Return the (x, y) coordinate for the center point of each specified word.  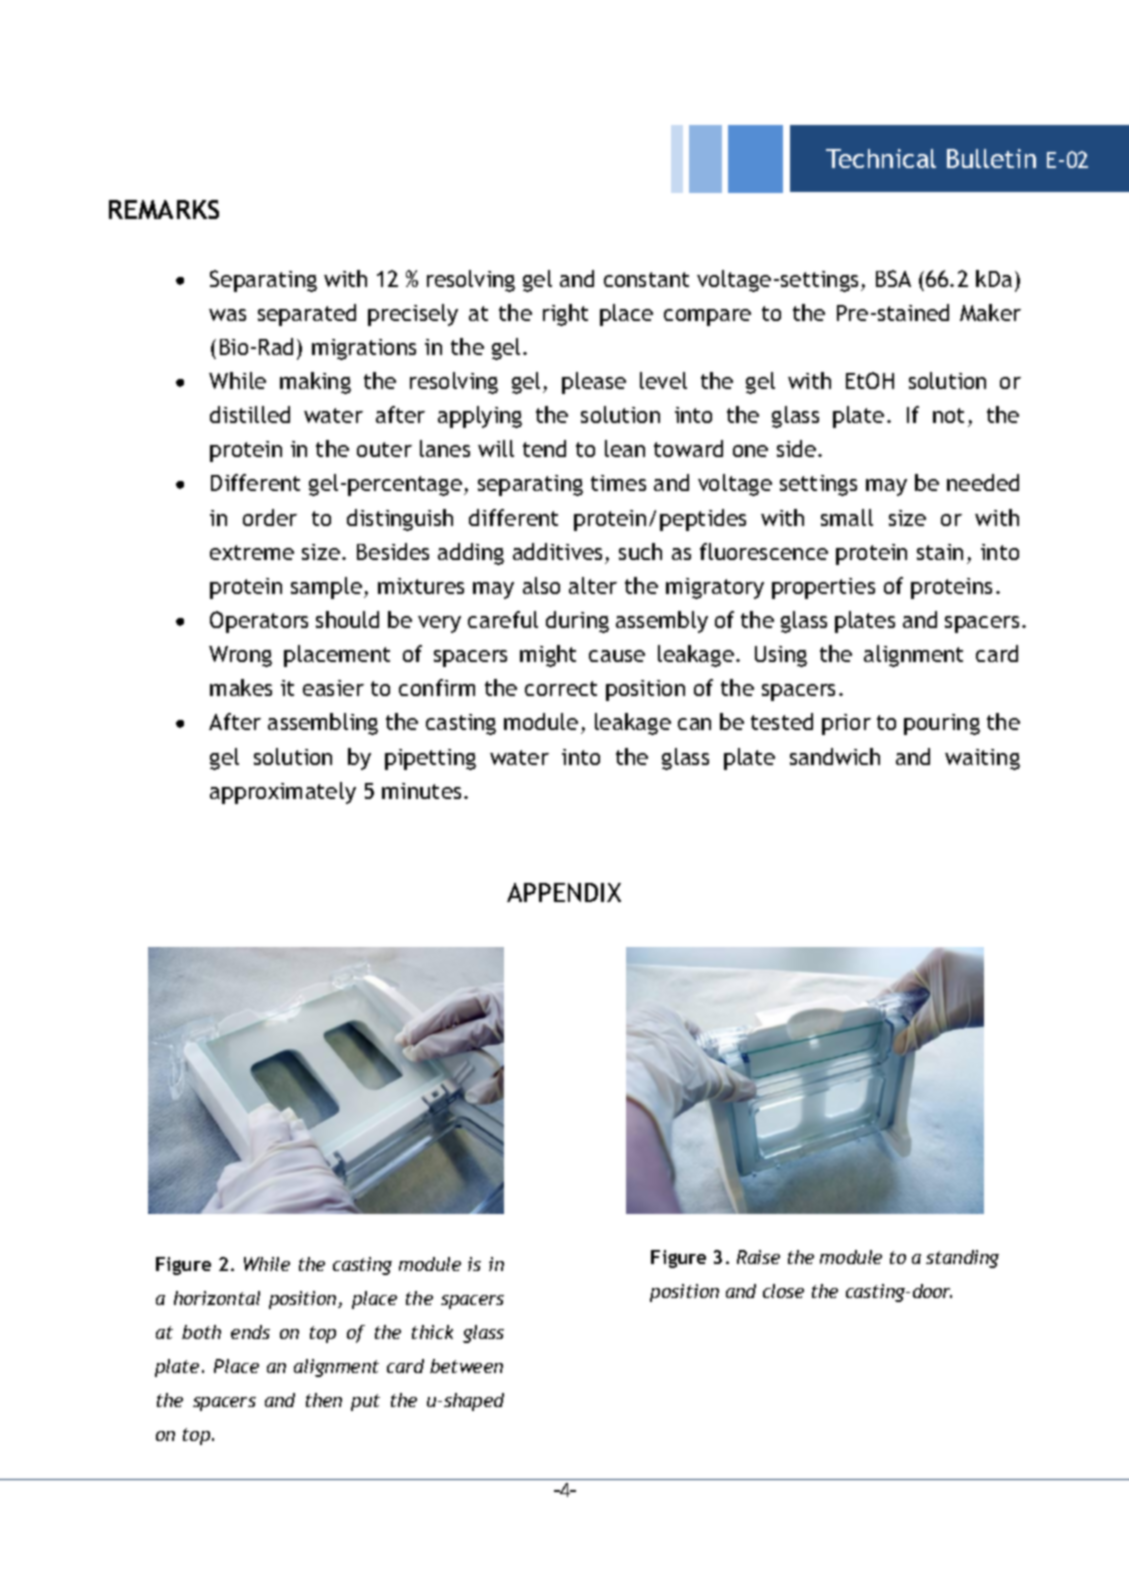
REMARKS (164, 209)
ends (250, 1332)
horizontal (217, 1298)
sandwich (835, 756)
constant (646, 279)
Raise (758, 1257)
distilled (250, 414)
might (548, 656)
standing (962, 1259)
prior (846, 724)
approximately (283, 793)
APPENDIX (564, 892)
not (948, 415)
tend (544, 448)
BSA (893, 278)
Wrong (240, 656)
